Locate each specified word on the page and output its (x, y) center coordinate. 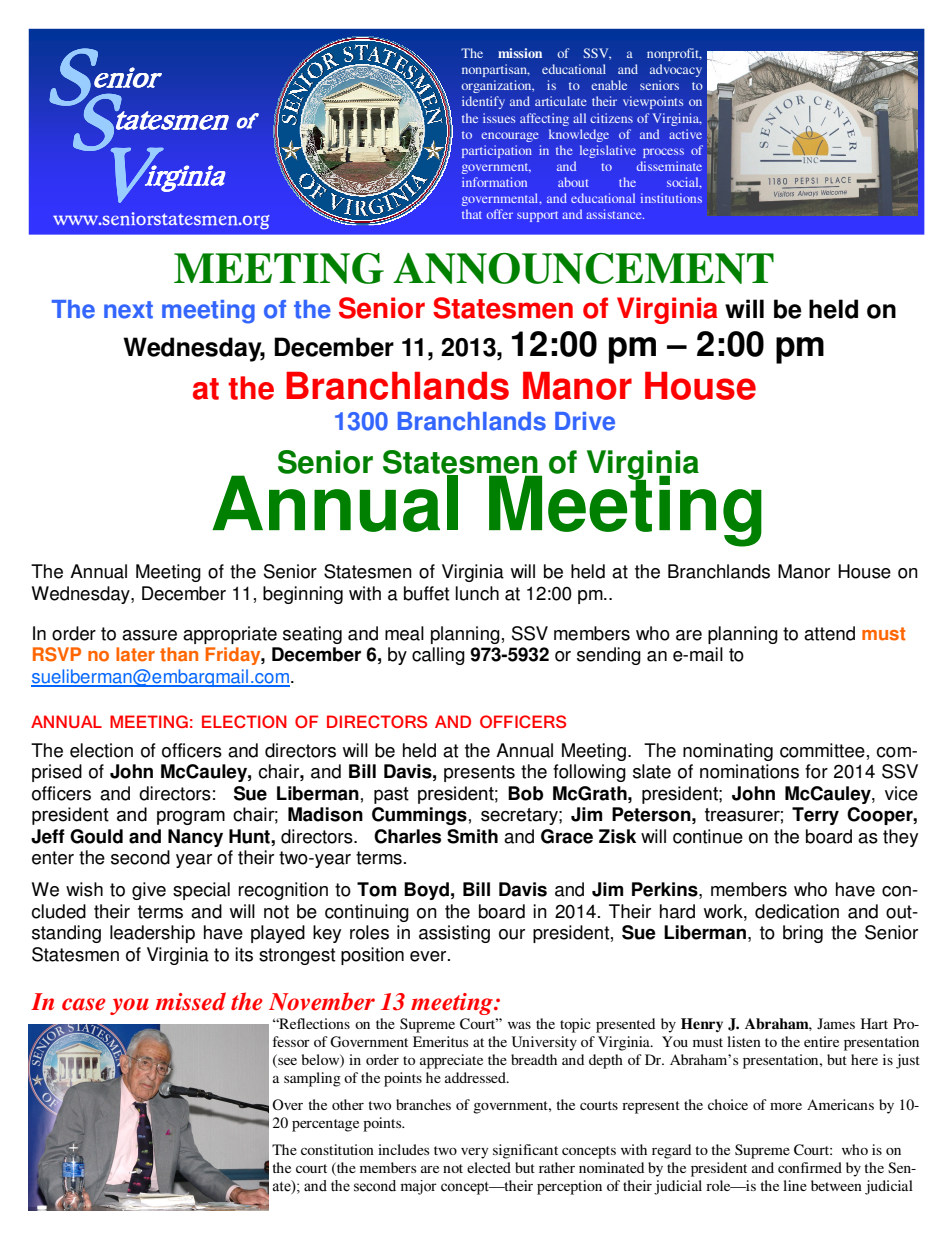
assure (149, 635)
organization (497, 86)
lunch (477, 593)
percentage (325, 1125)
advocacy (676, 70)
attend (829, 633)
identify (483, 102)
